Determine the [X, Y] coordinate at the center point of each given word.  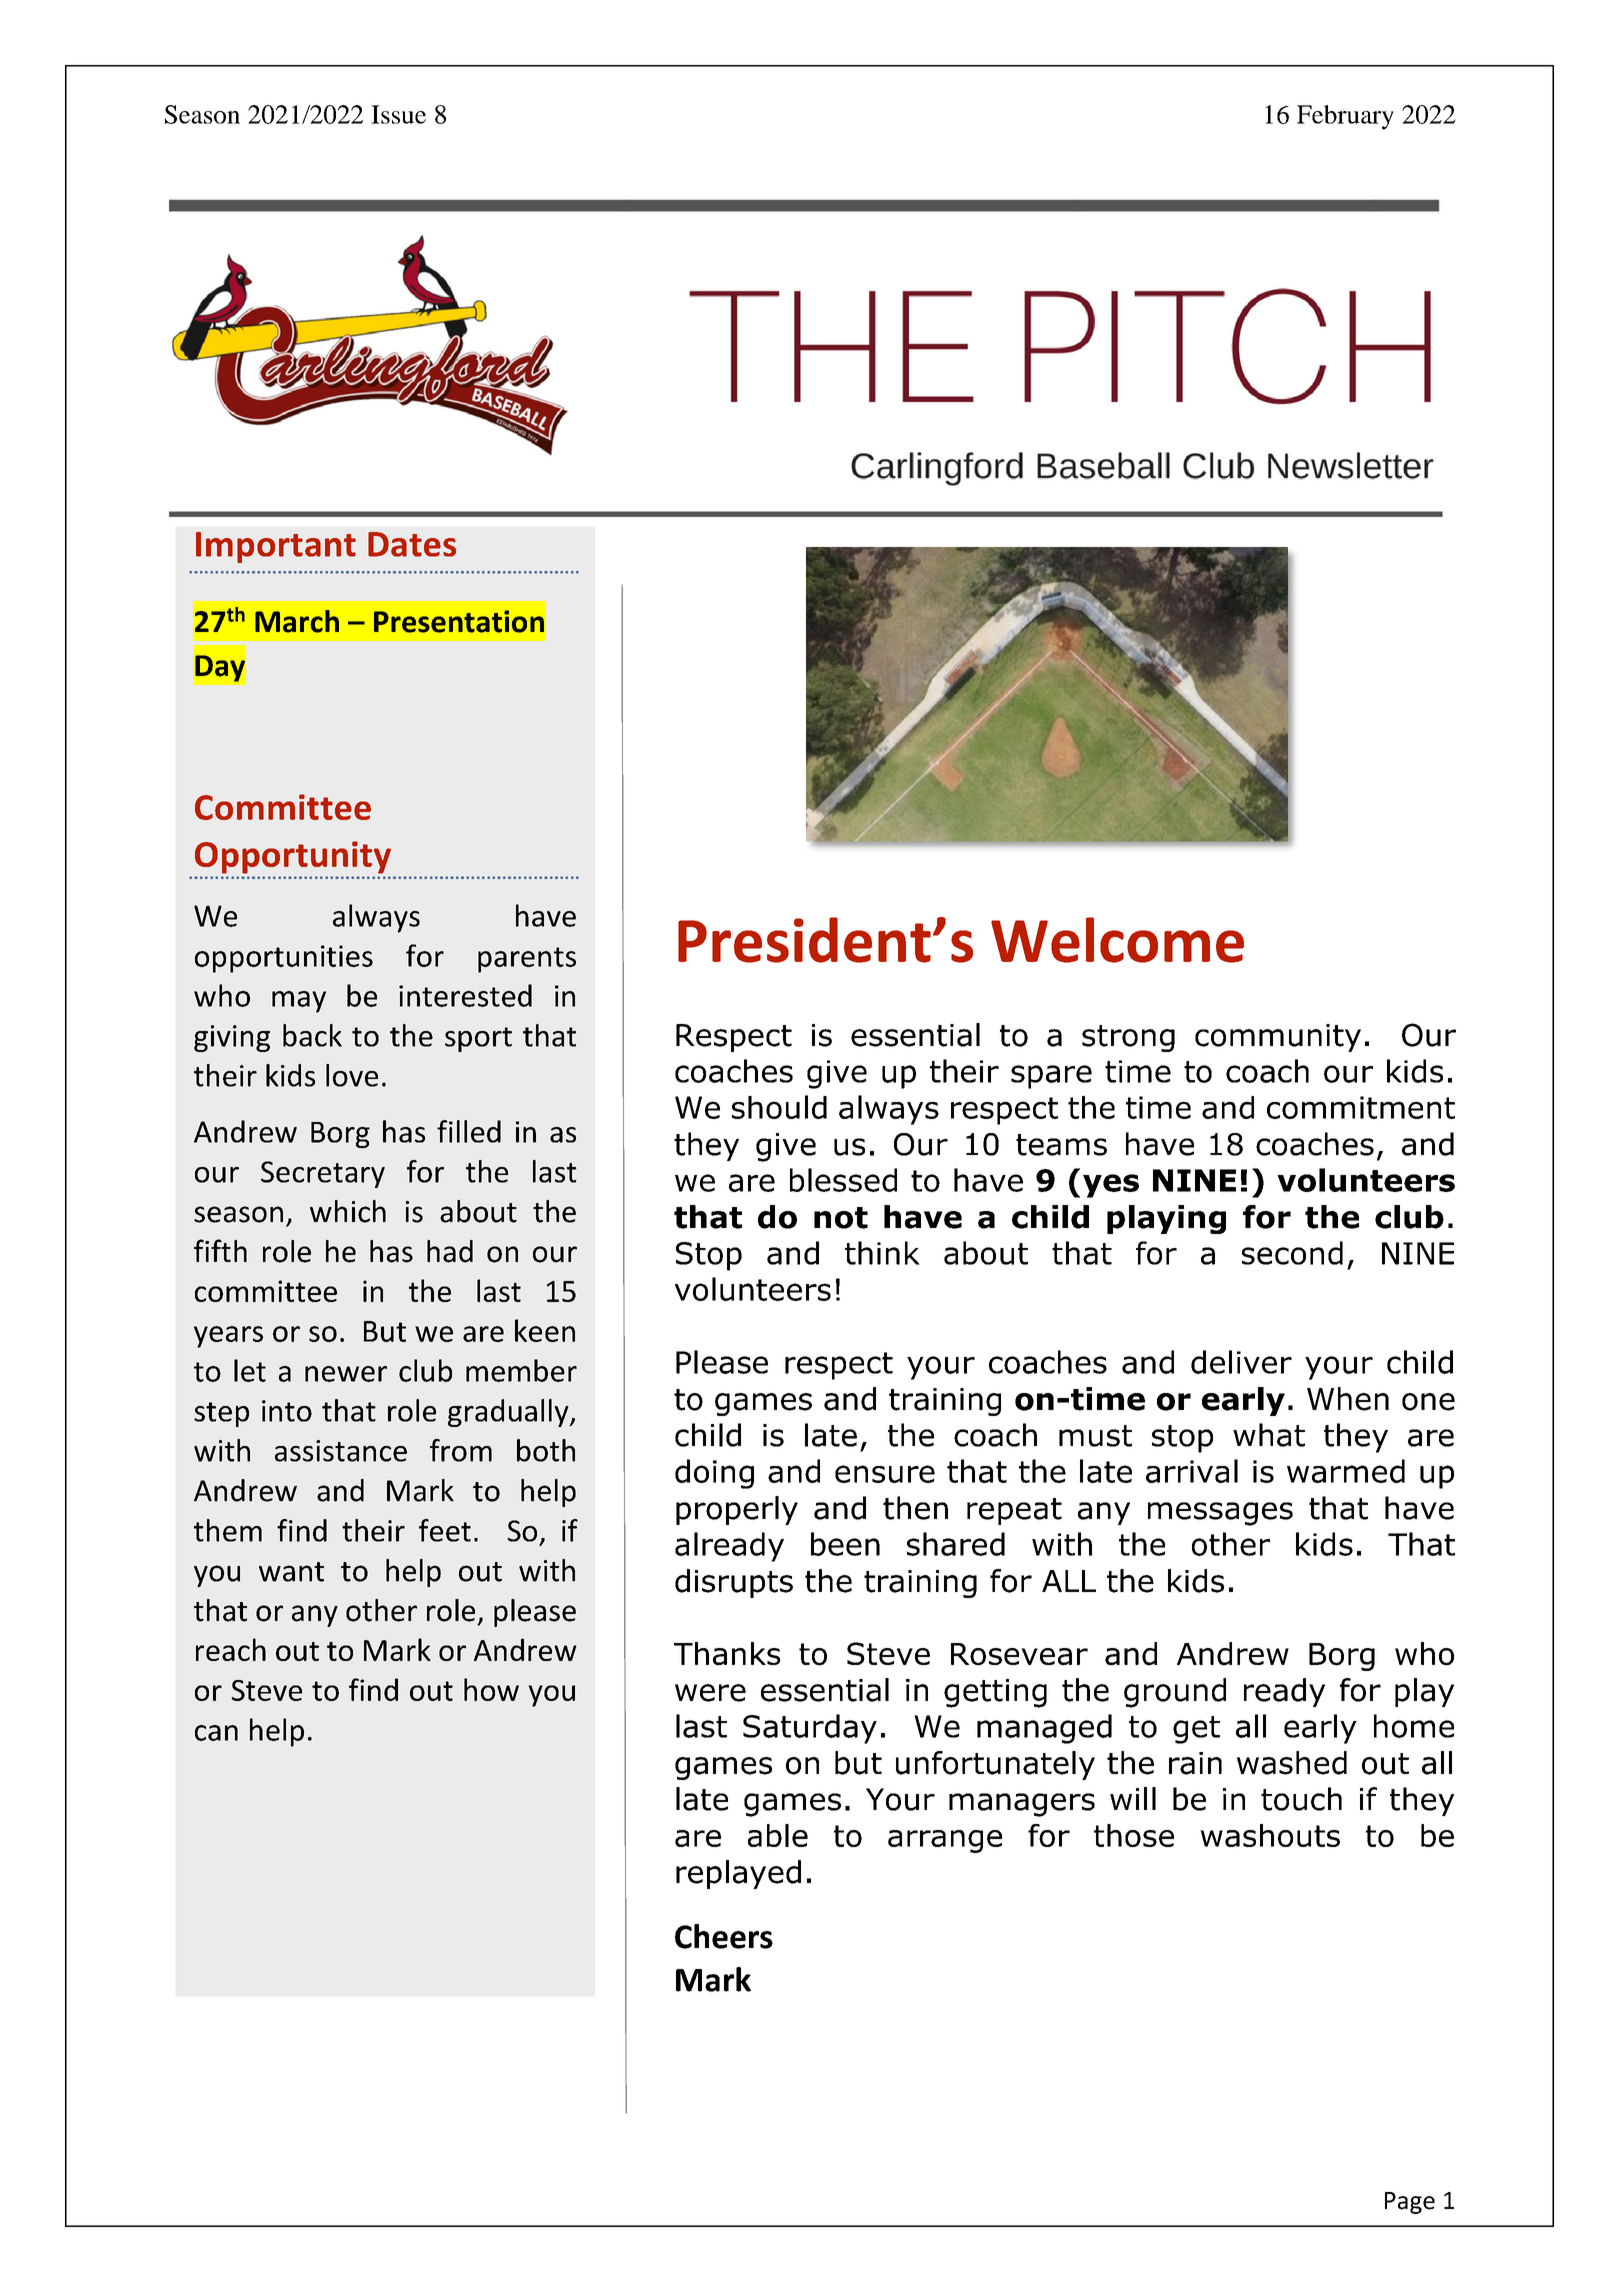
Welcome [1117, 940]
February [1345, 117]
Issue [398, 114]
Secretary [323, 1174]
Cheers [724, 1936]
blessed [843, 1180]
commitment [1361, 1107]
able [778, 1835]
